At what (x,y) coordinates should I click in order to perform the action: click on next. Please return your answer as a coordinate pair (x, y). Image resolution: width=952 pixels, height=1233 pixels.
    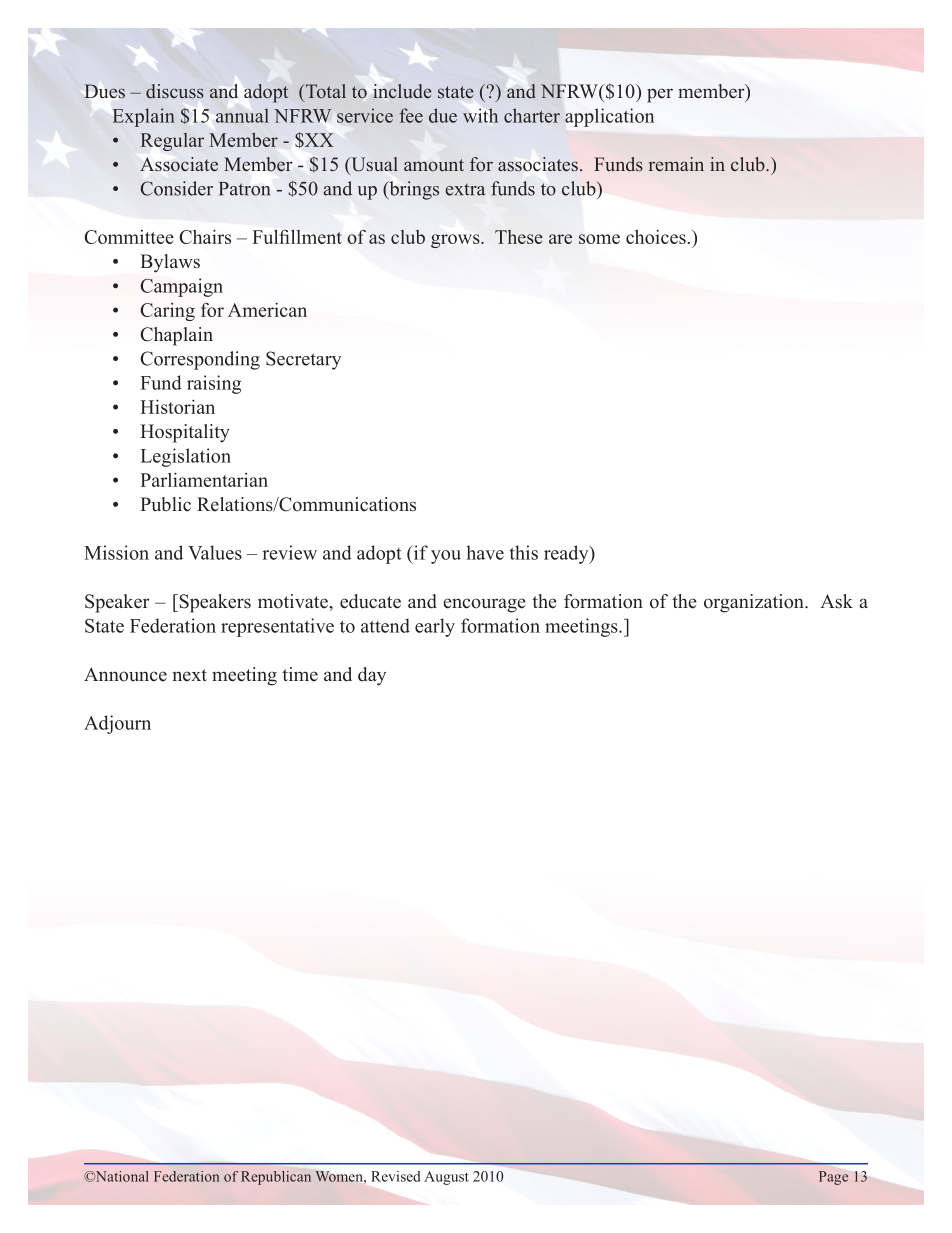
    Looking at the image, I should click on (190, 675).
